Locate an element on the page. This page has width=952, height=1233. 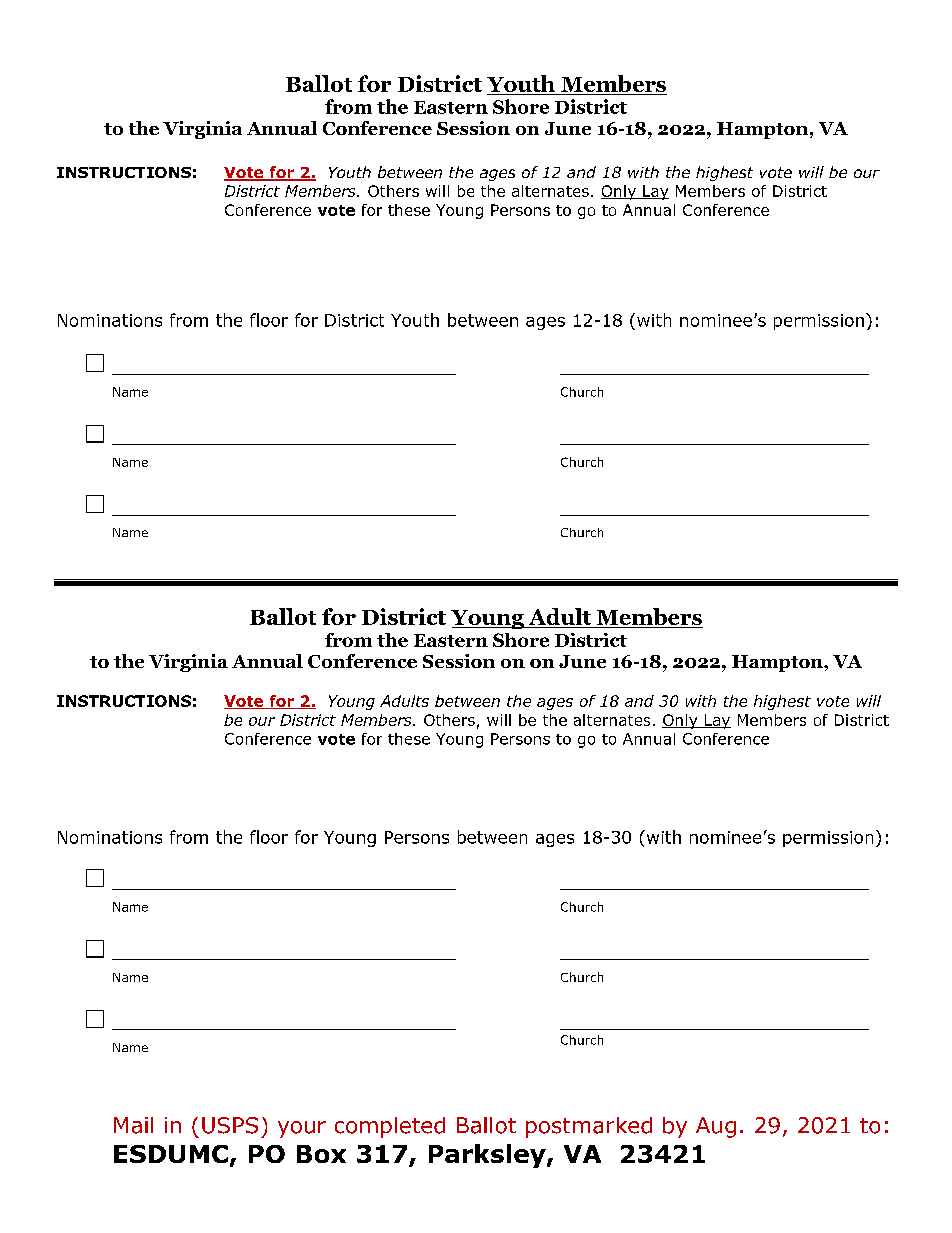
Aug is located at coordinates (716, 1127).
